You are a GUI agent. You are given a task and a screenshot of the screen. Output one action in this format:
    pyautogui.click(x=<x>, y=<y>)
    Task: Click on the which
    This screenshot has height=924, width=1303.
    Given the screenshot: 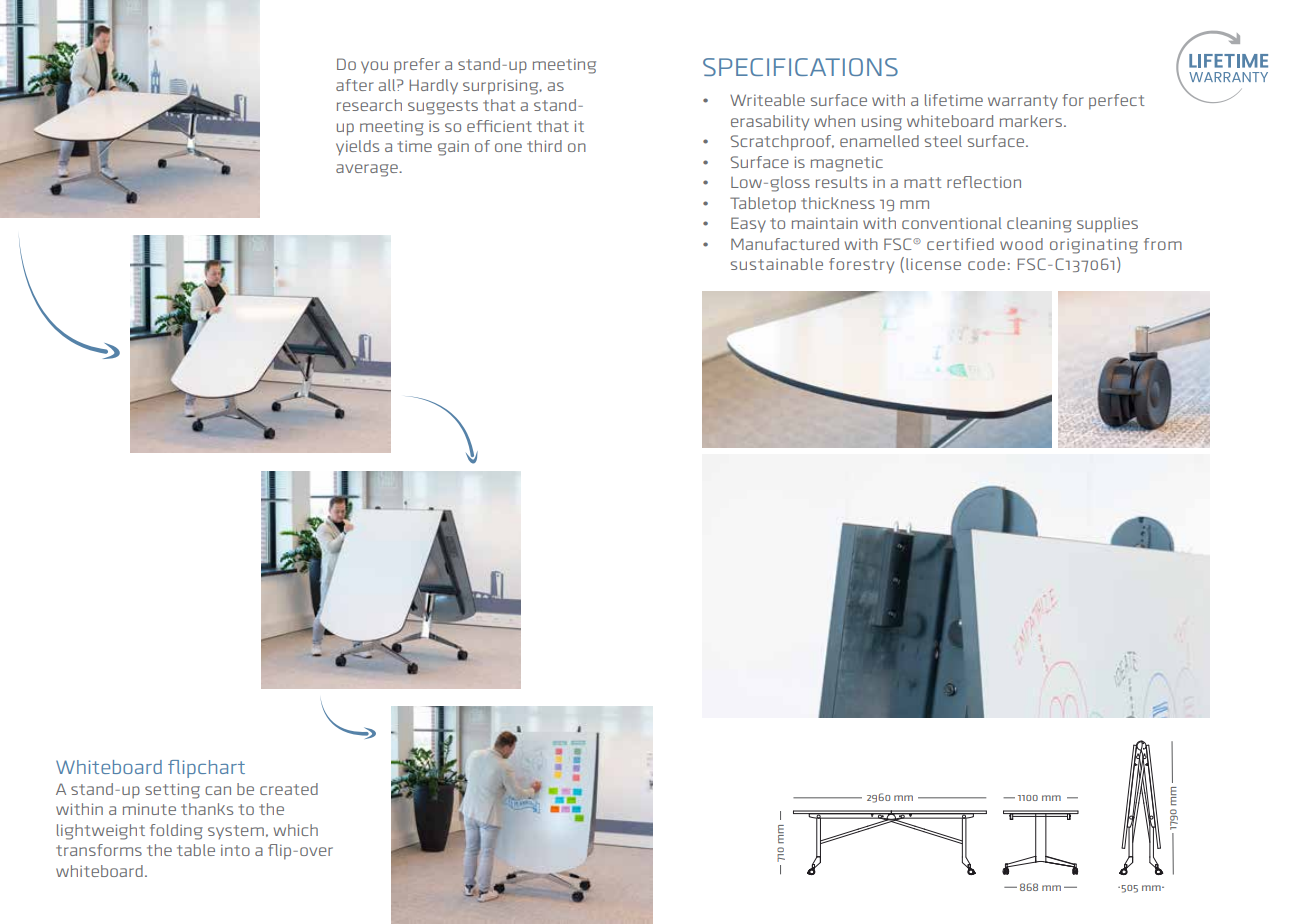 What is the action you would take?
    pyautogui.click(x=296, y=830)
